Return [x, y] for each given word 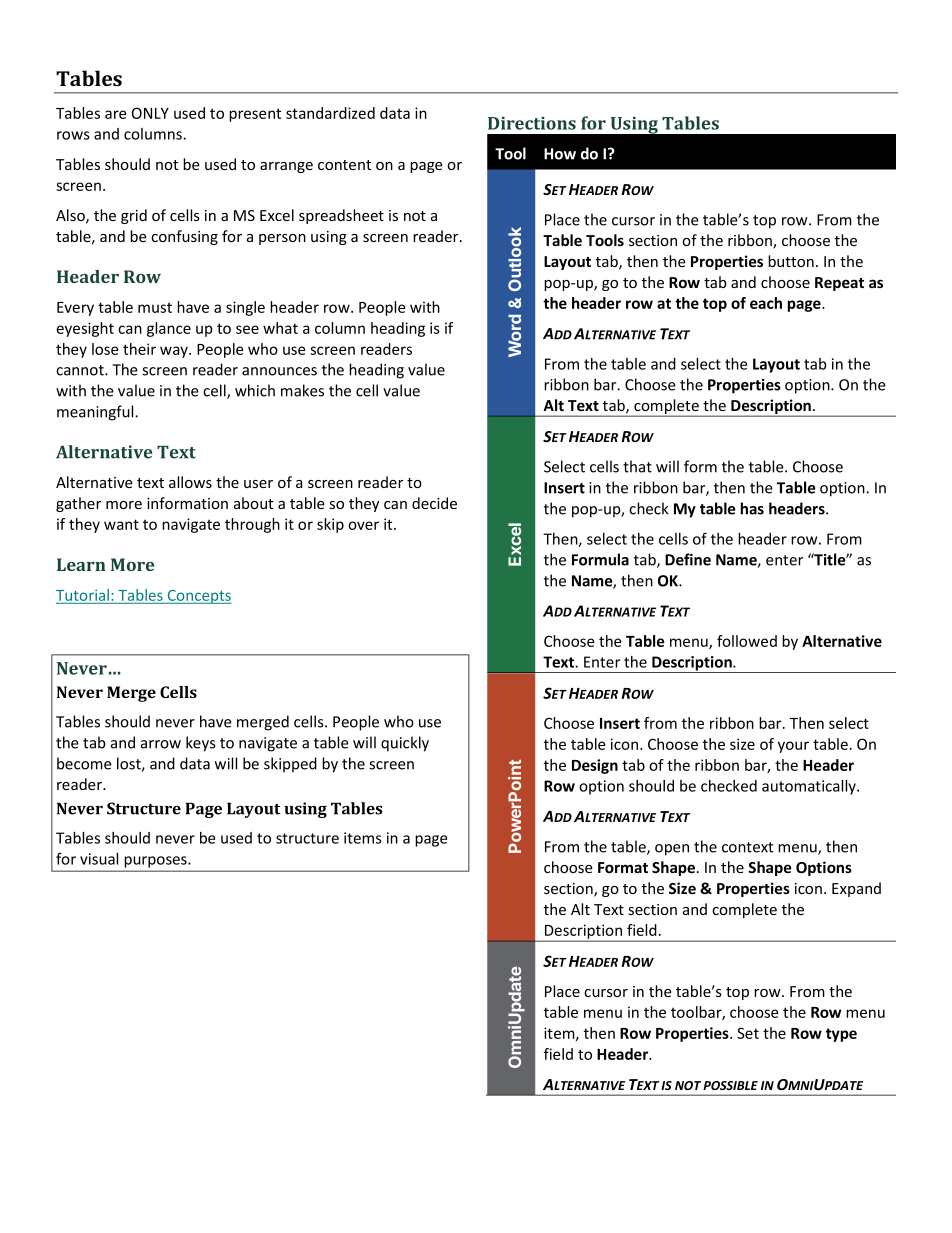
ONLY [150, 113]
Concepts [199, 597]
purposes [157, 862]
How [560, 154]
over [363, 525]
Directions [532, 123]
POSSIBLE [730, 1085]
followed [747, 641]
